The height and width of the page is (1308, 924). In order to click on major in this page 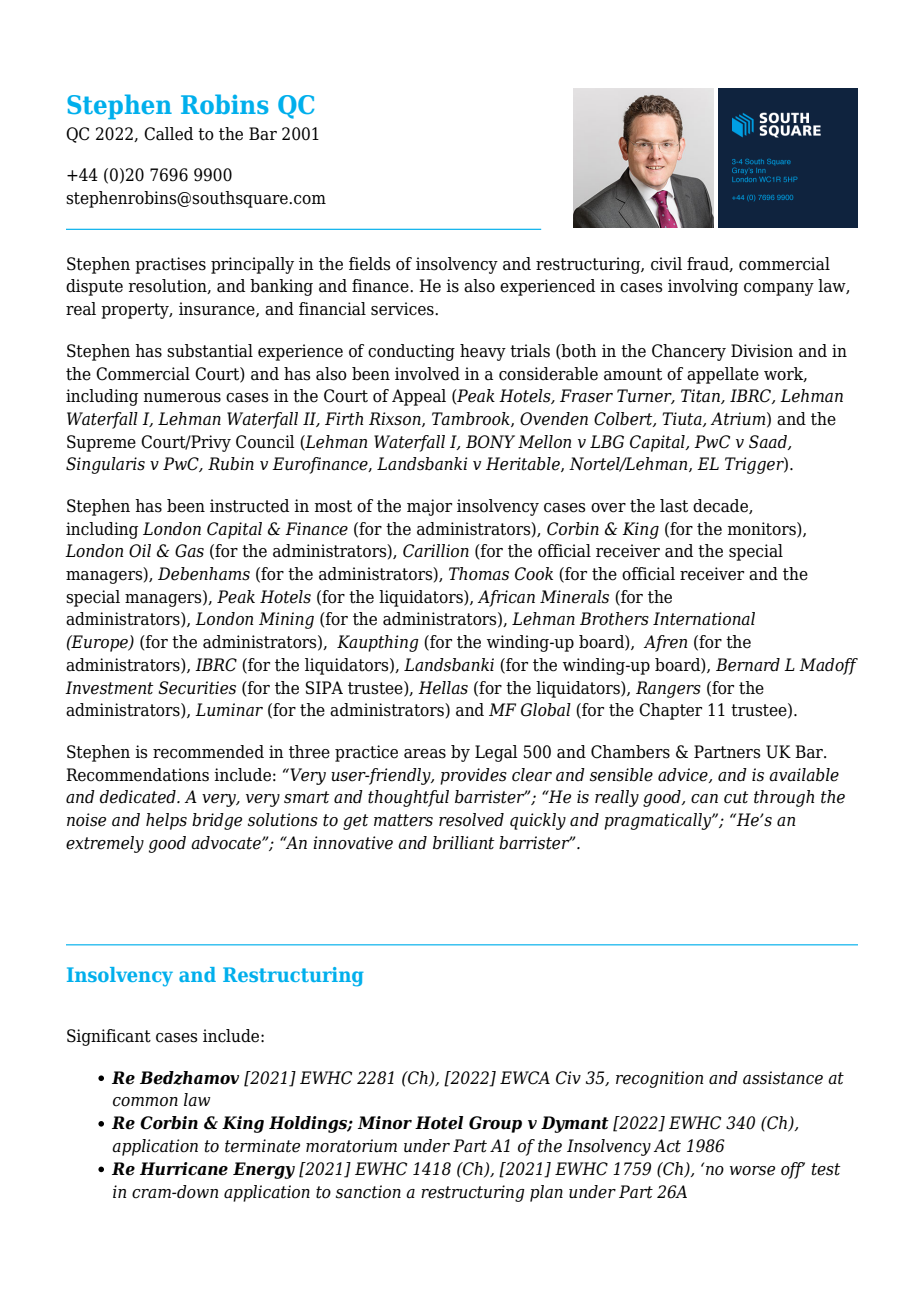, I will do `click(429, 507)`.
